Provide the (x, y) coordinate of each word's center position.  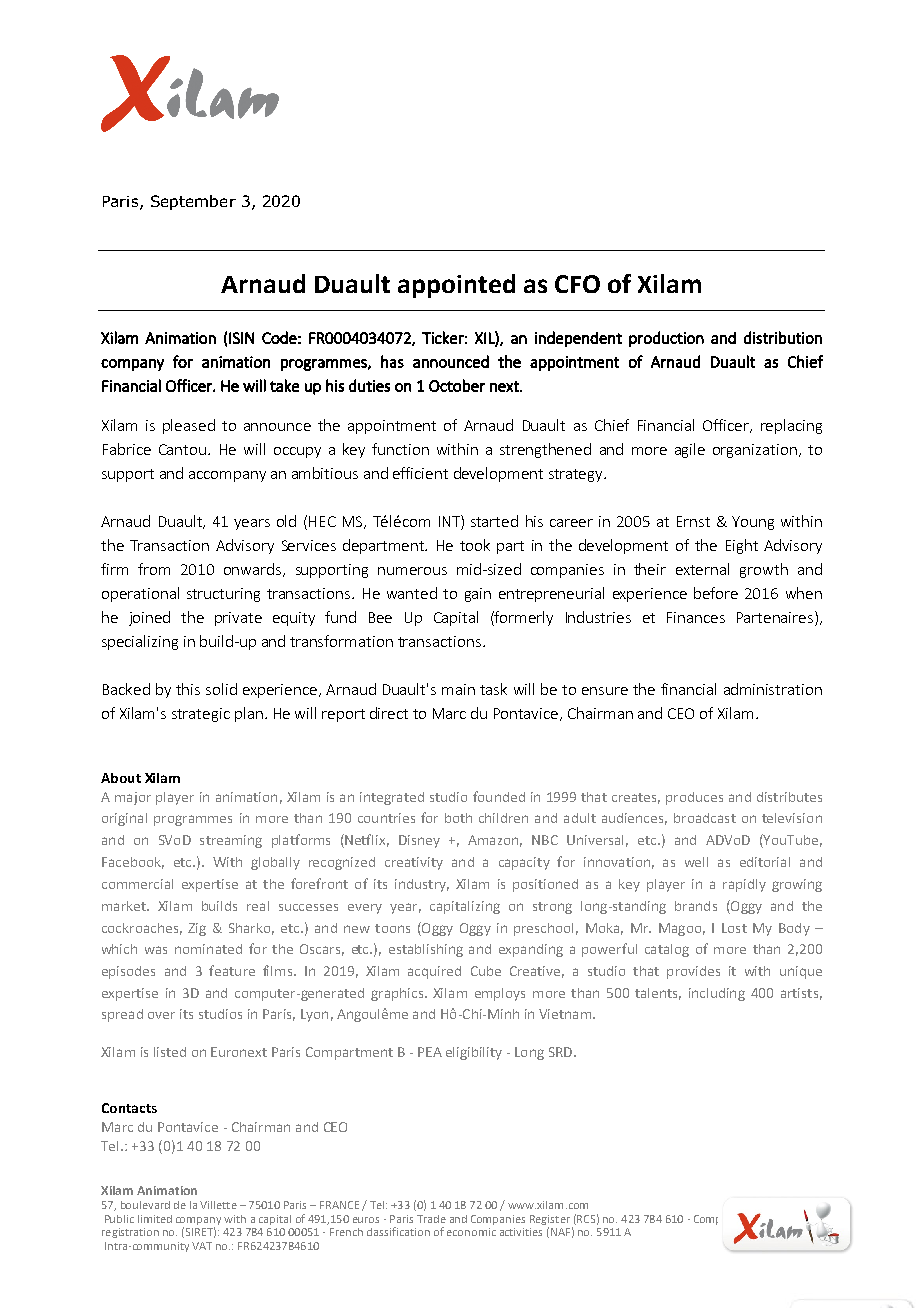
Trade (431, 1219)
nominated (208, 949)
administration (773, 689)
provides (693, 972)
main (458, 689)
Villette (218, 1205)
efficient (420, 473)
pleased (189, 426)
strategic (201, 715)
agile (690, 450)
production (666, 339)
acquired (434, 972)
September (193, 202)
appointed (456, 286)
